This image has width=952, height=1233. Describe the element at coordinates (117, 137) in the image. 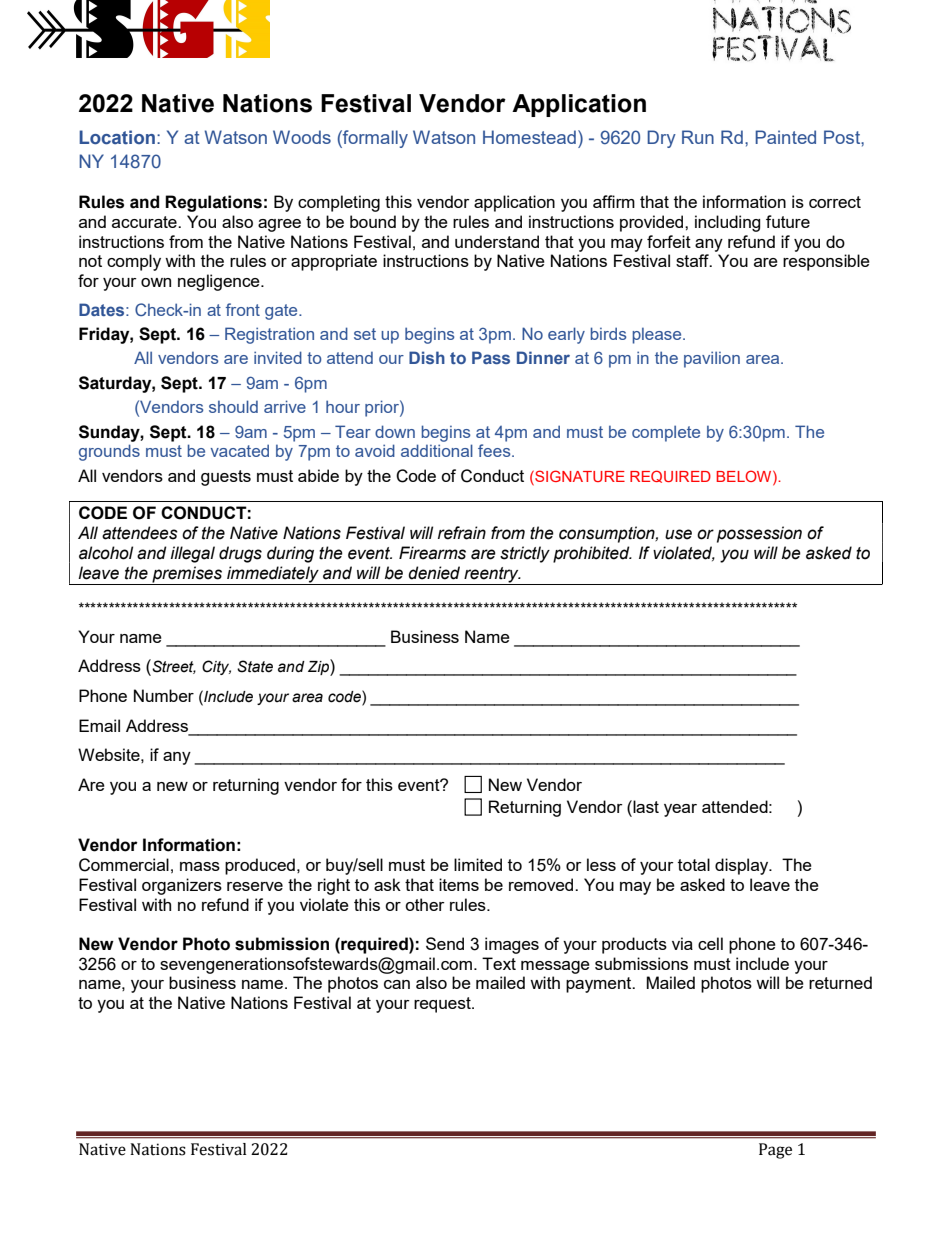

I see `Location` at that location.
